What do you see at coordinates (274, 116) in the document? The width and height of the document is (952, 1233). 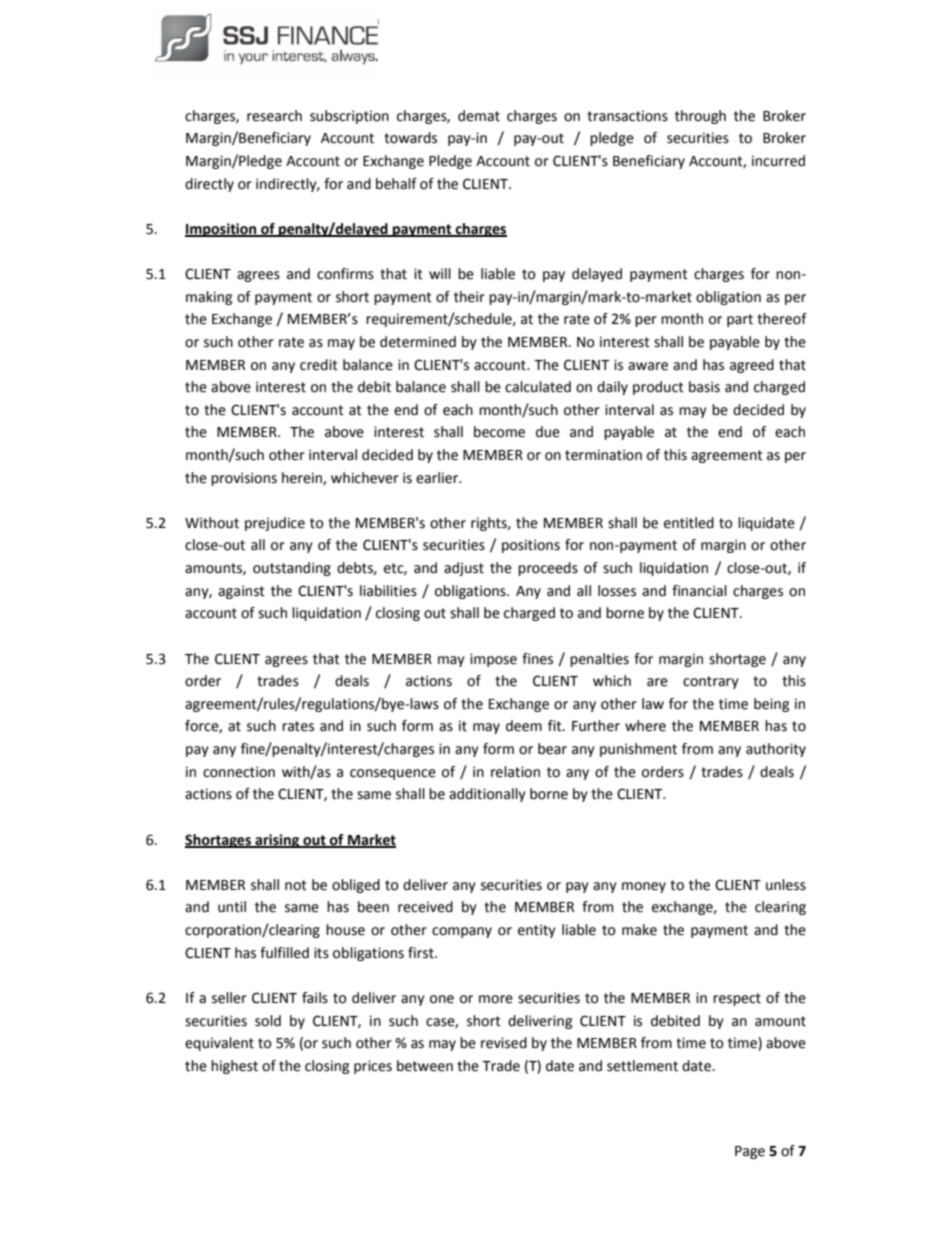 I see `research` at bounding box center [274, 116].
